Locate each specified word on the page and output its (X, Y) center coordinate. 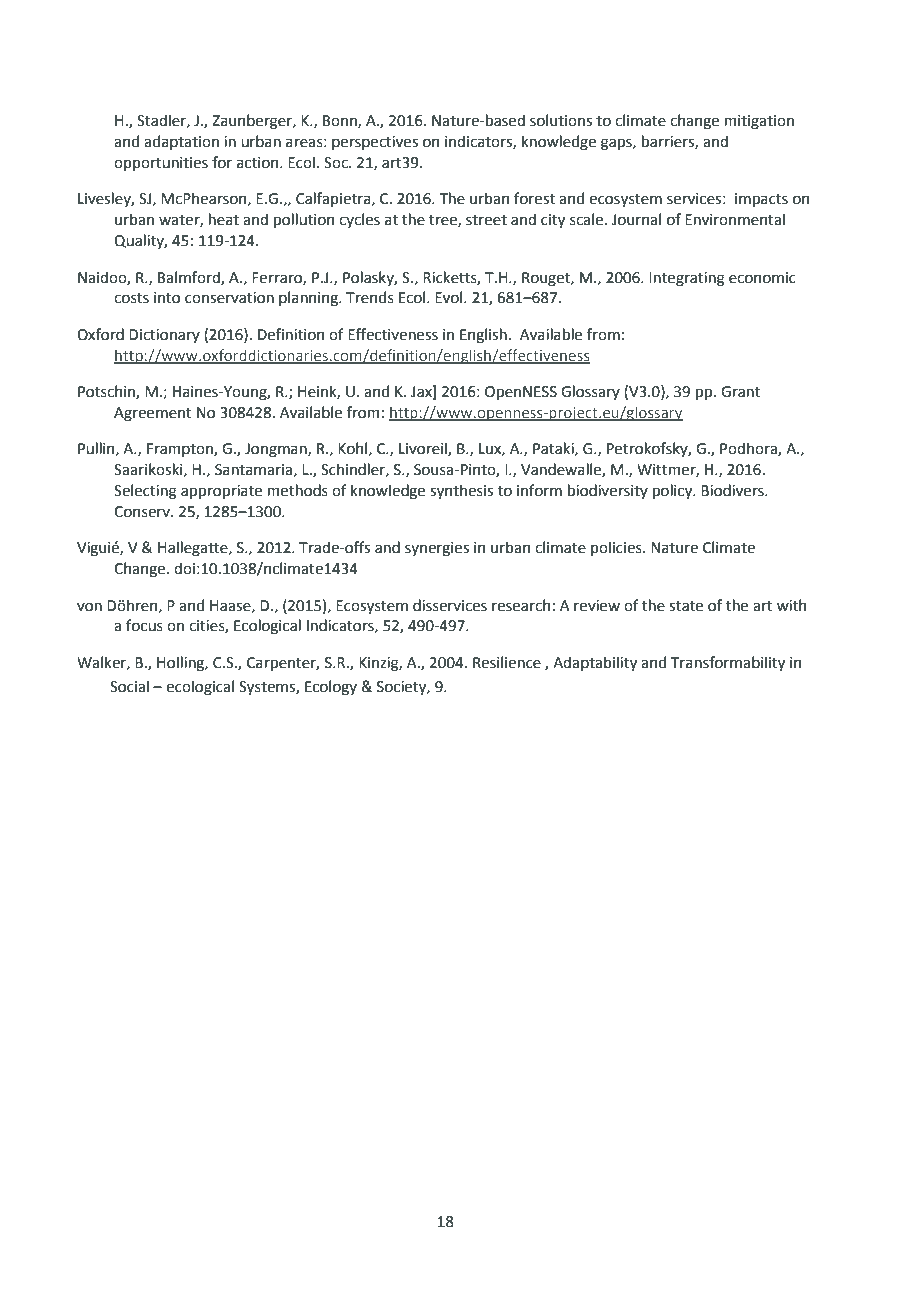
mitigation (759, 122)
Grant (740, 392)
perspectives (375, 143)
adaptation (181, 142)
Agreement (153, 414)
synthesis (461, 491)
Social (129, 686)
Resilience (507, 662)
